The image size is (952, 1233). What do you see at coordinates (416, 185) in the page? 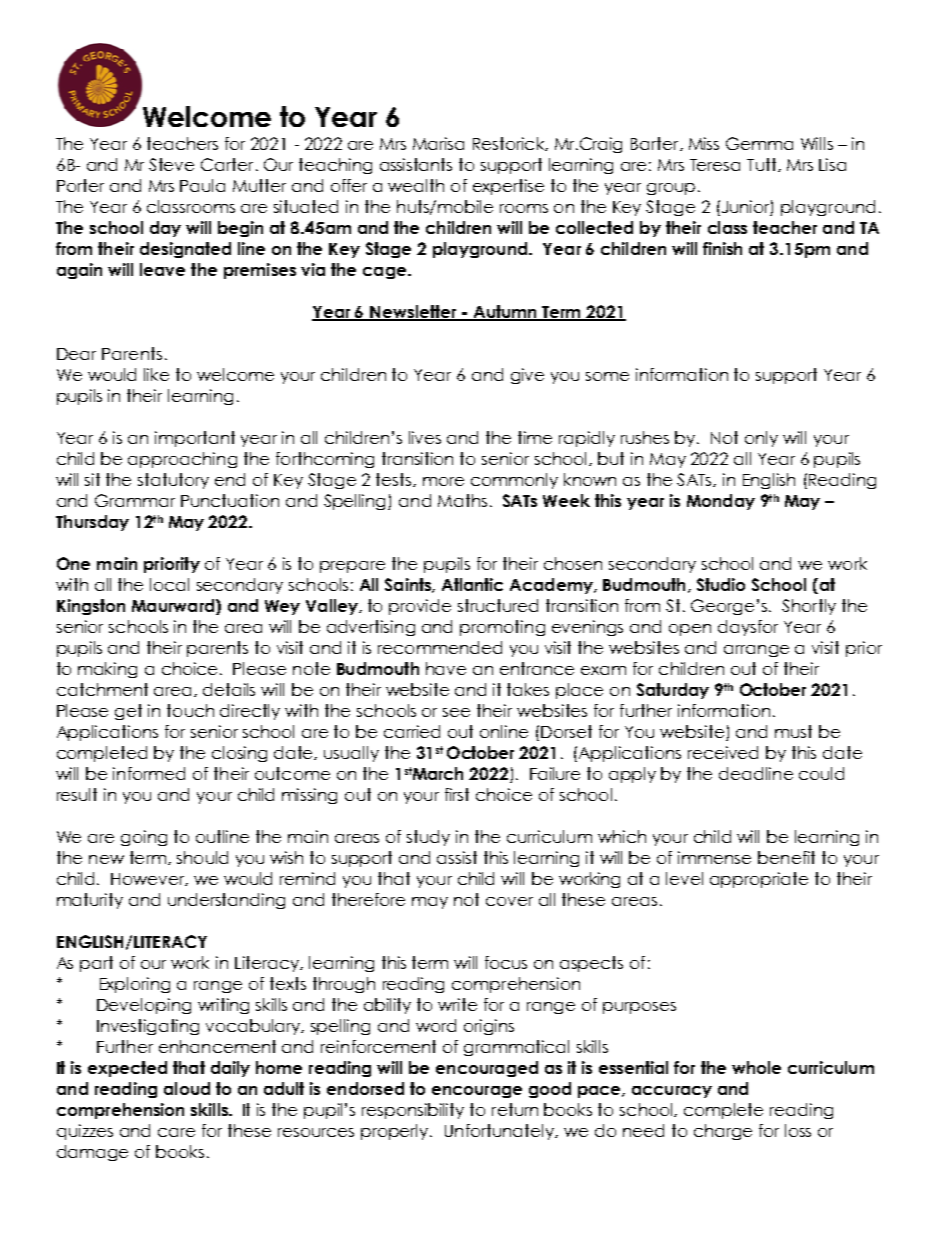
I see `wealth` at bounding box center [416, 185].
